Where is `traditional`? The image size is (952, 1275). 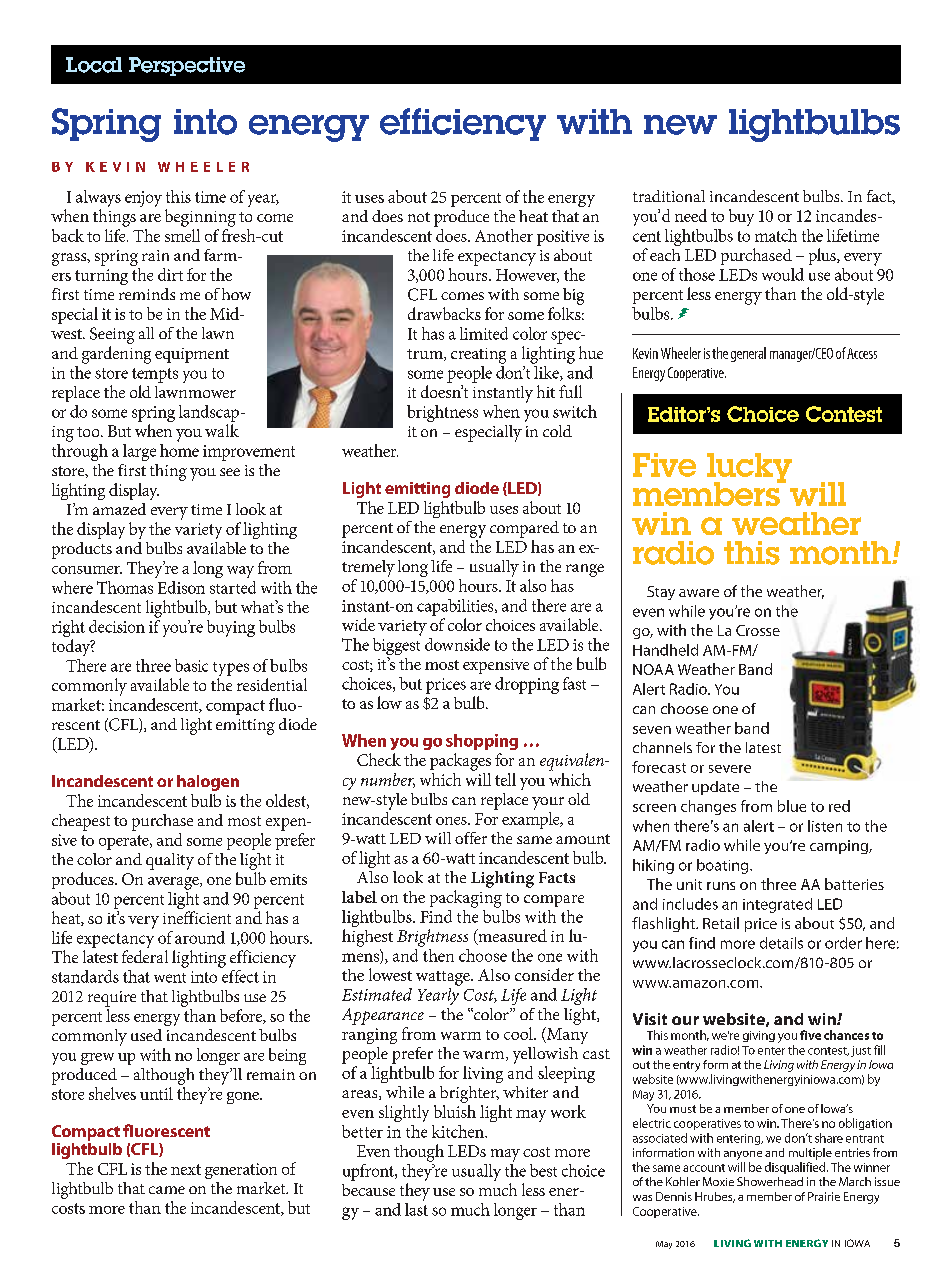 traditional is located at coordinates (669, 196).
